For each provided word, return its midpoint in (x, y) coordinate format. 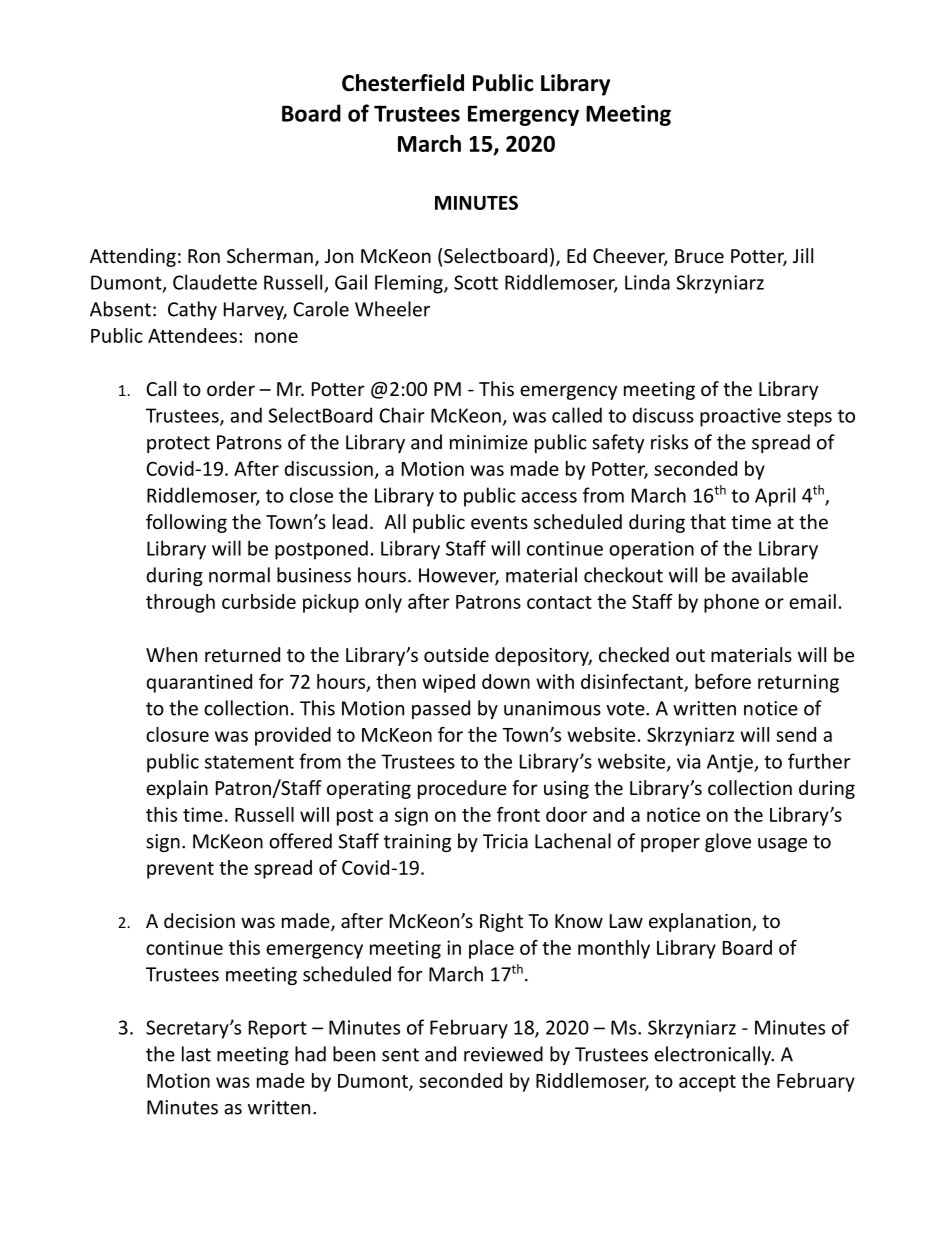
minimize (489, 442)
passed (441, 709)
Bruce (699, 256)
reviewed (503, 1054)
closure (177, 734)
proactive (740, 417)
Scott (476, 282)
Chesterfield (403, 83)
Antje (731, 763)
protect (178, 444)
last (196, 1054)
